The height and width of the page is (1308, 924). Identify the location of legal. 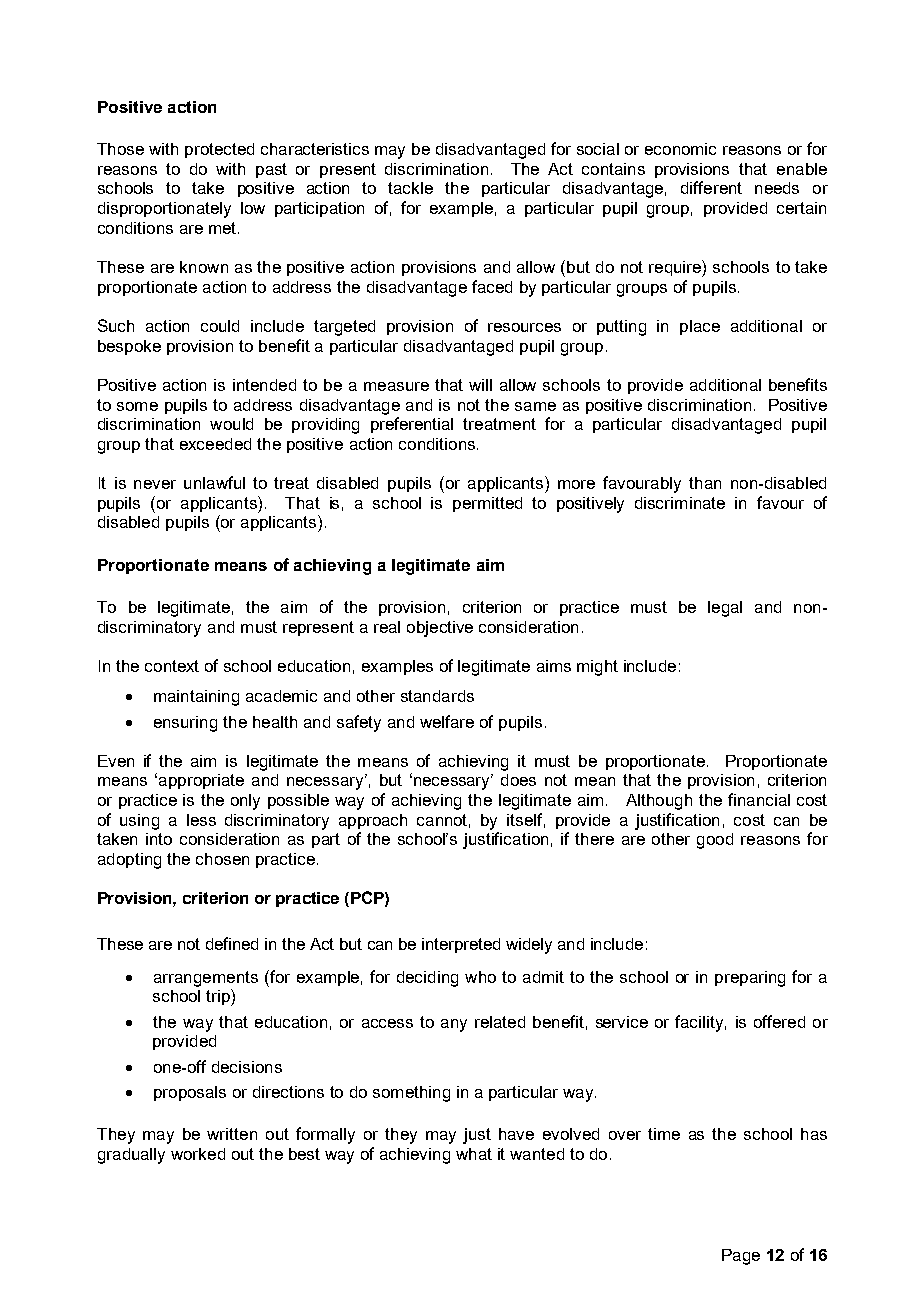
(725, 609).
